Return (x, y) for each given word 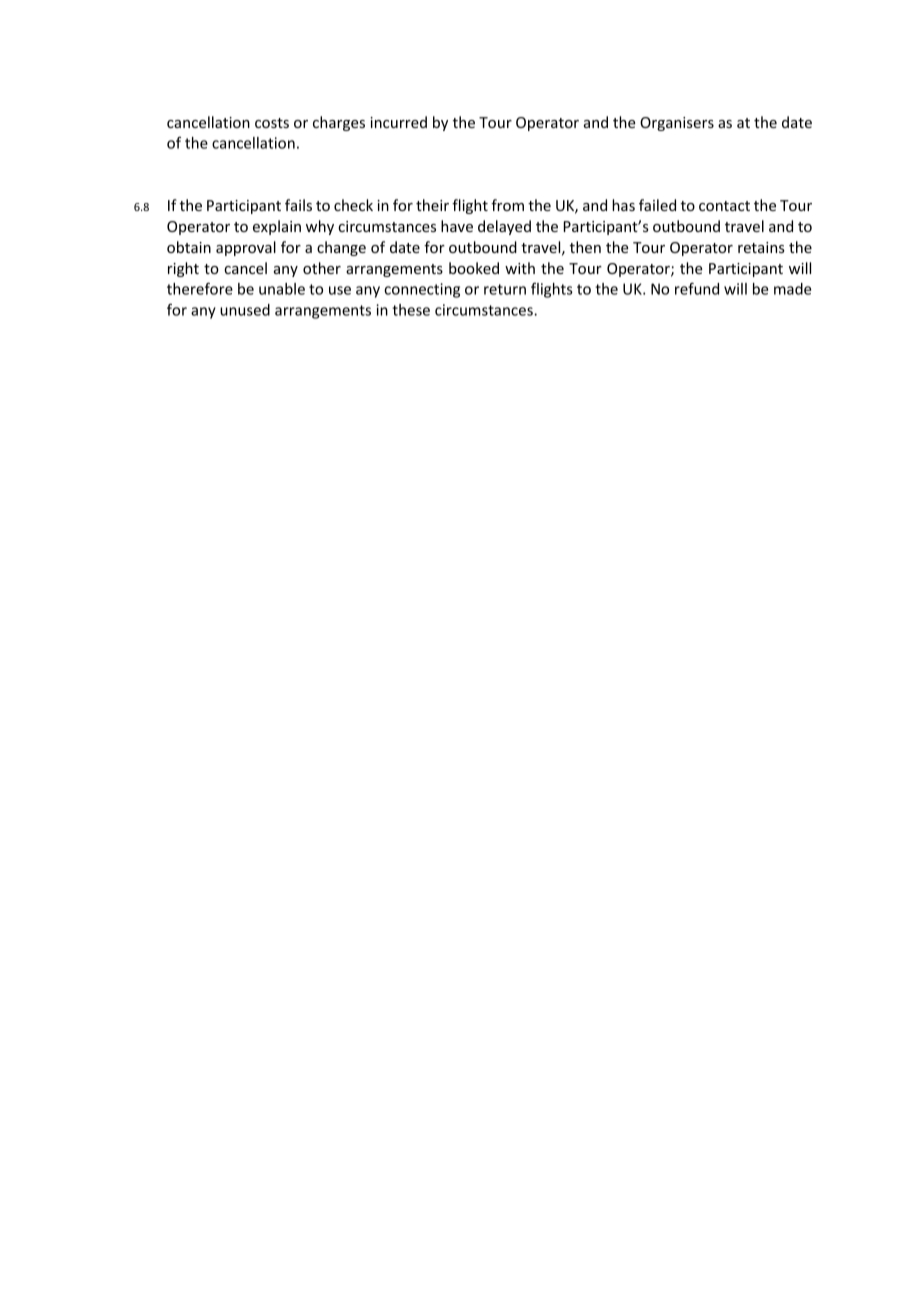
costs (272, 123)
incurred (398, 122)
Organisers (677, 124)
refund (697, 288)
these (411, 310)
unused (245, 310)
